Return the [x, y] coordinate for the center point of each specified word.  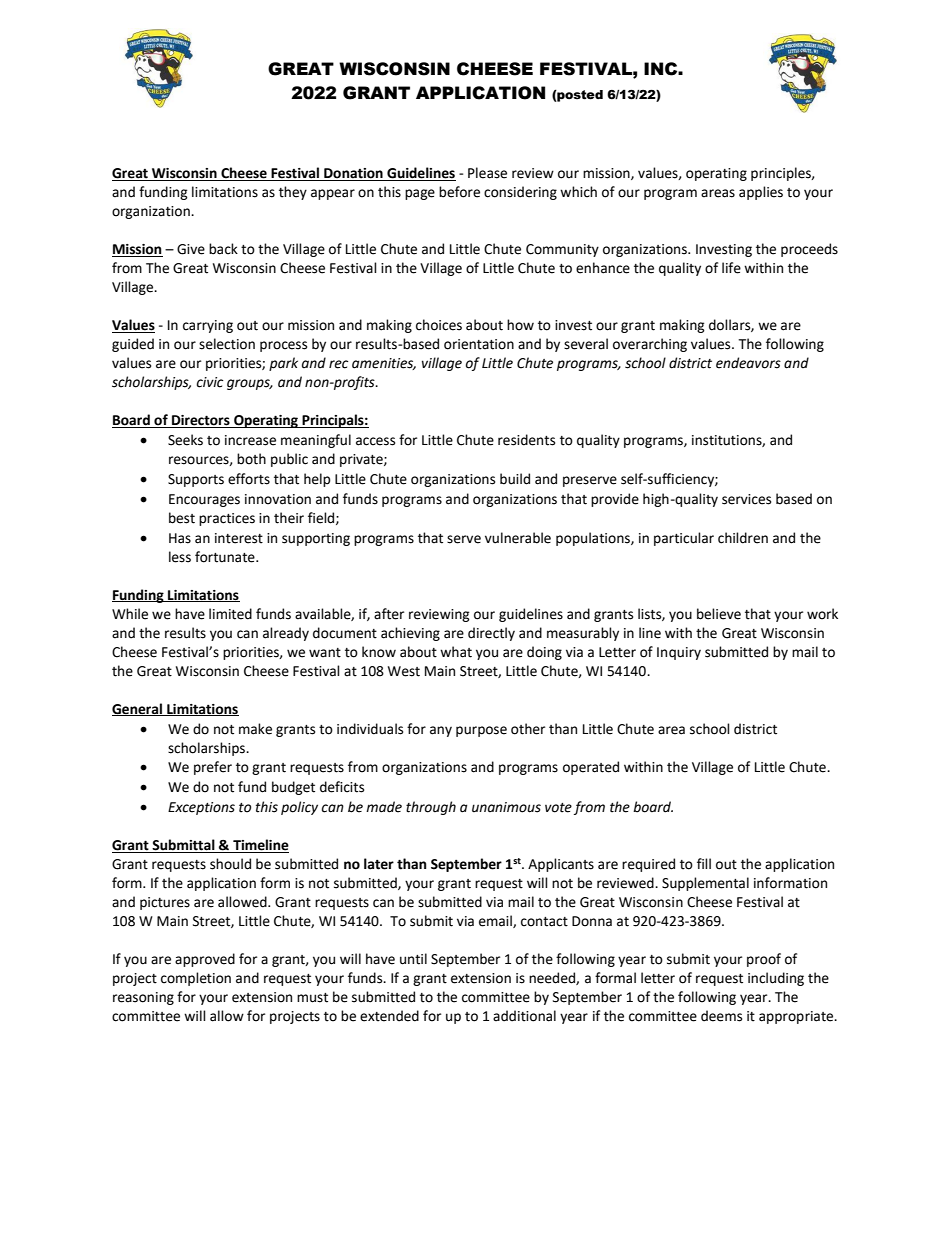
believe [719, 614]
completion [196, 979]
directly [491, 634]
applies [761, 193]
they [293, 193]
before [459, 192]
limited [230, 614]
